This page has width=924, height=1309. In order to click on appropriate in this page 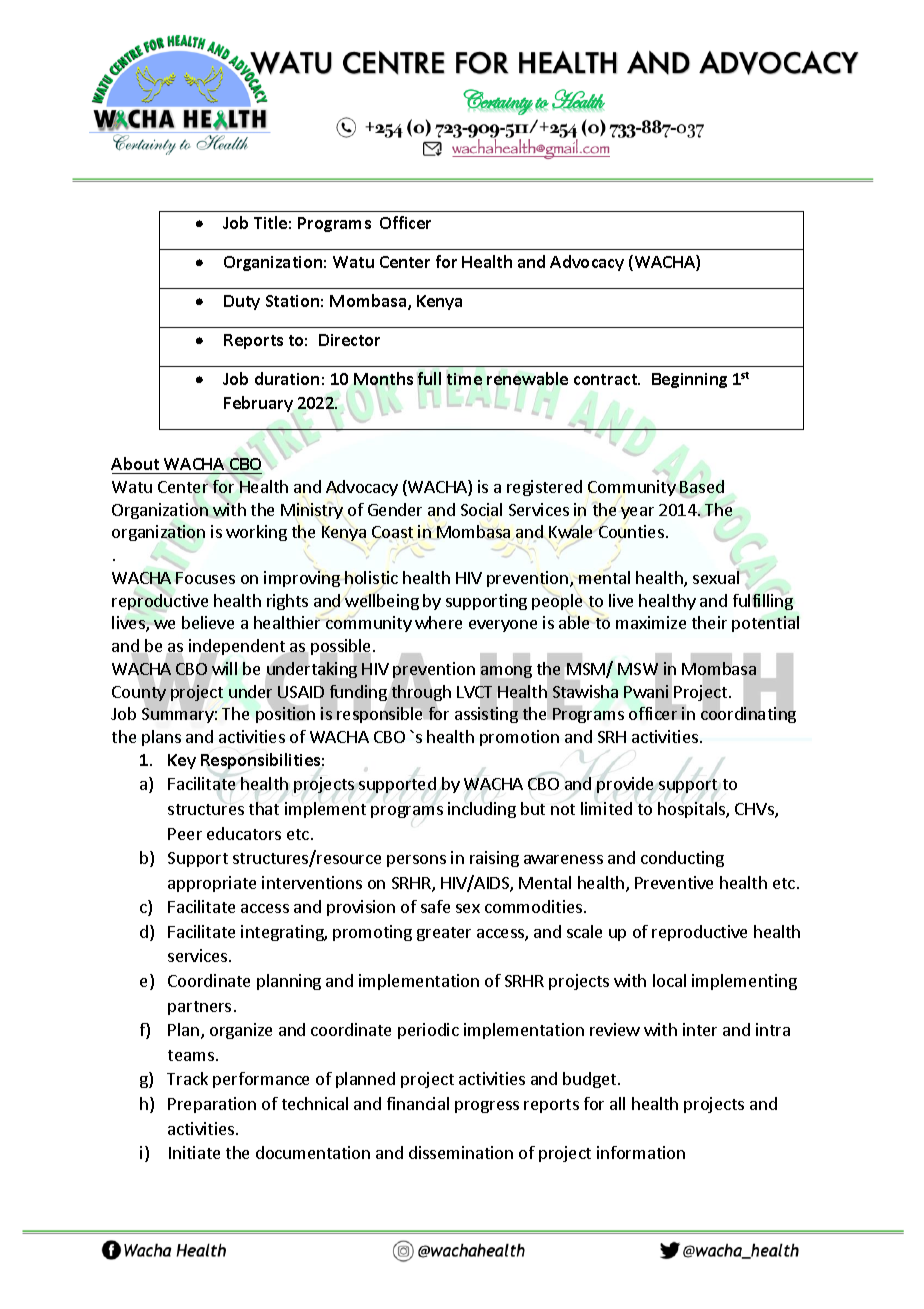, I will do `click(212, 884)`.
